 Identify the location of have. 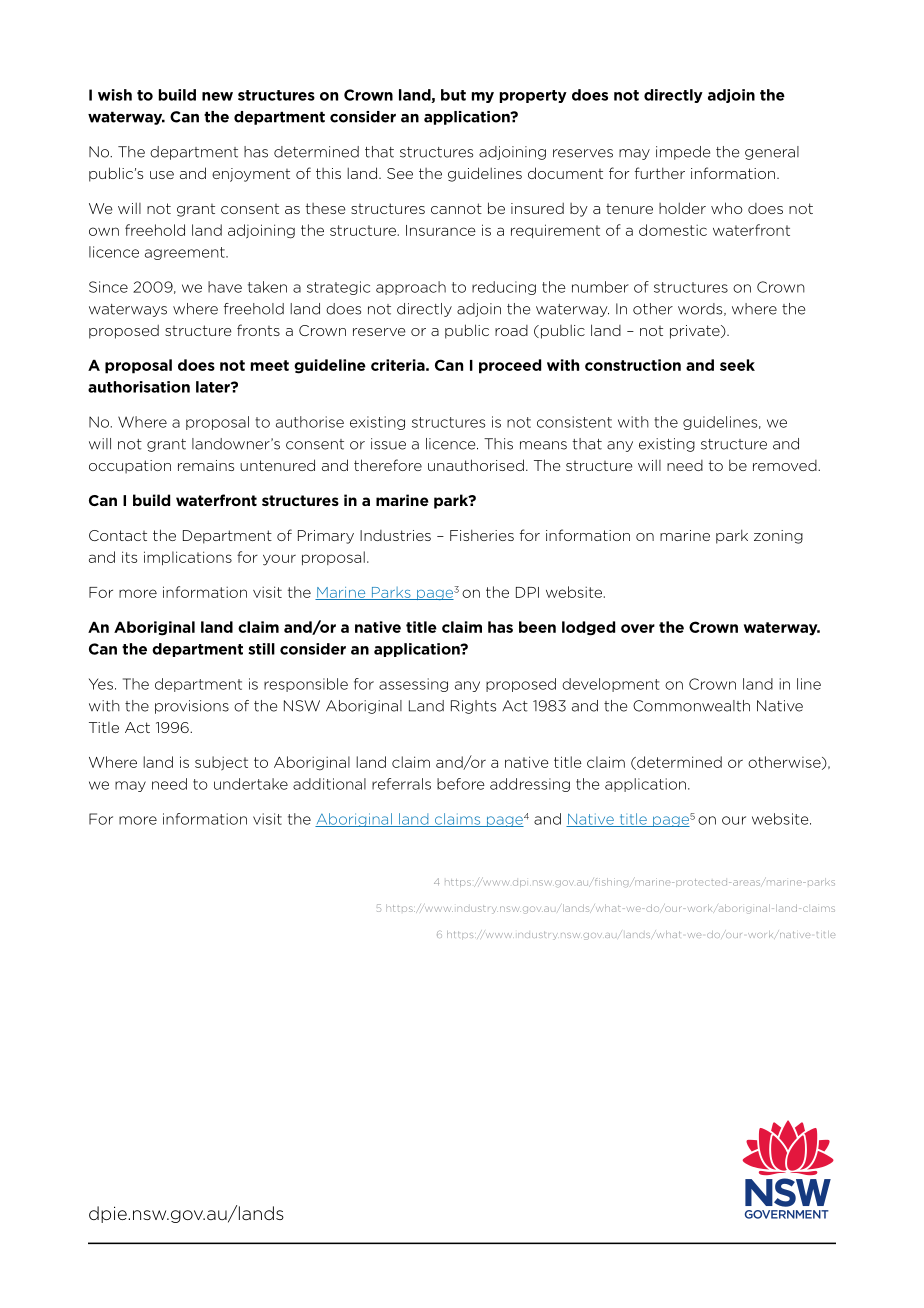
(225, 287).
